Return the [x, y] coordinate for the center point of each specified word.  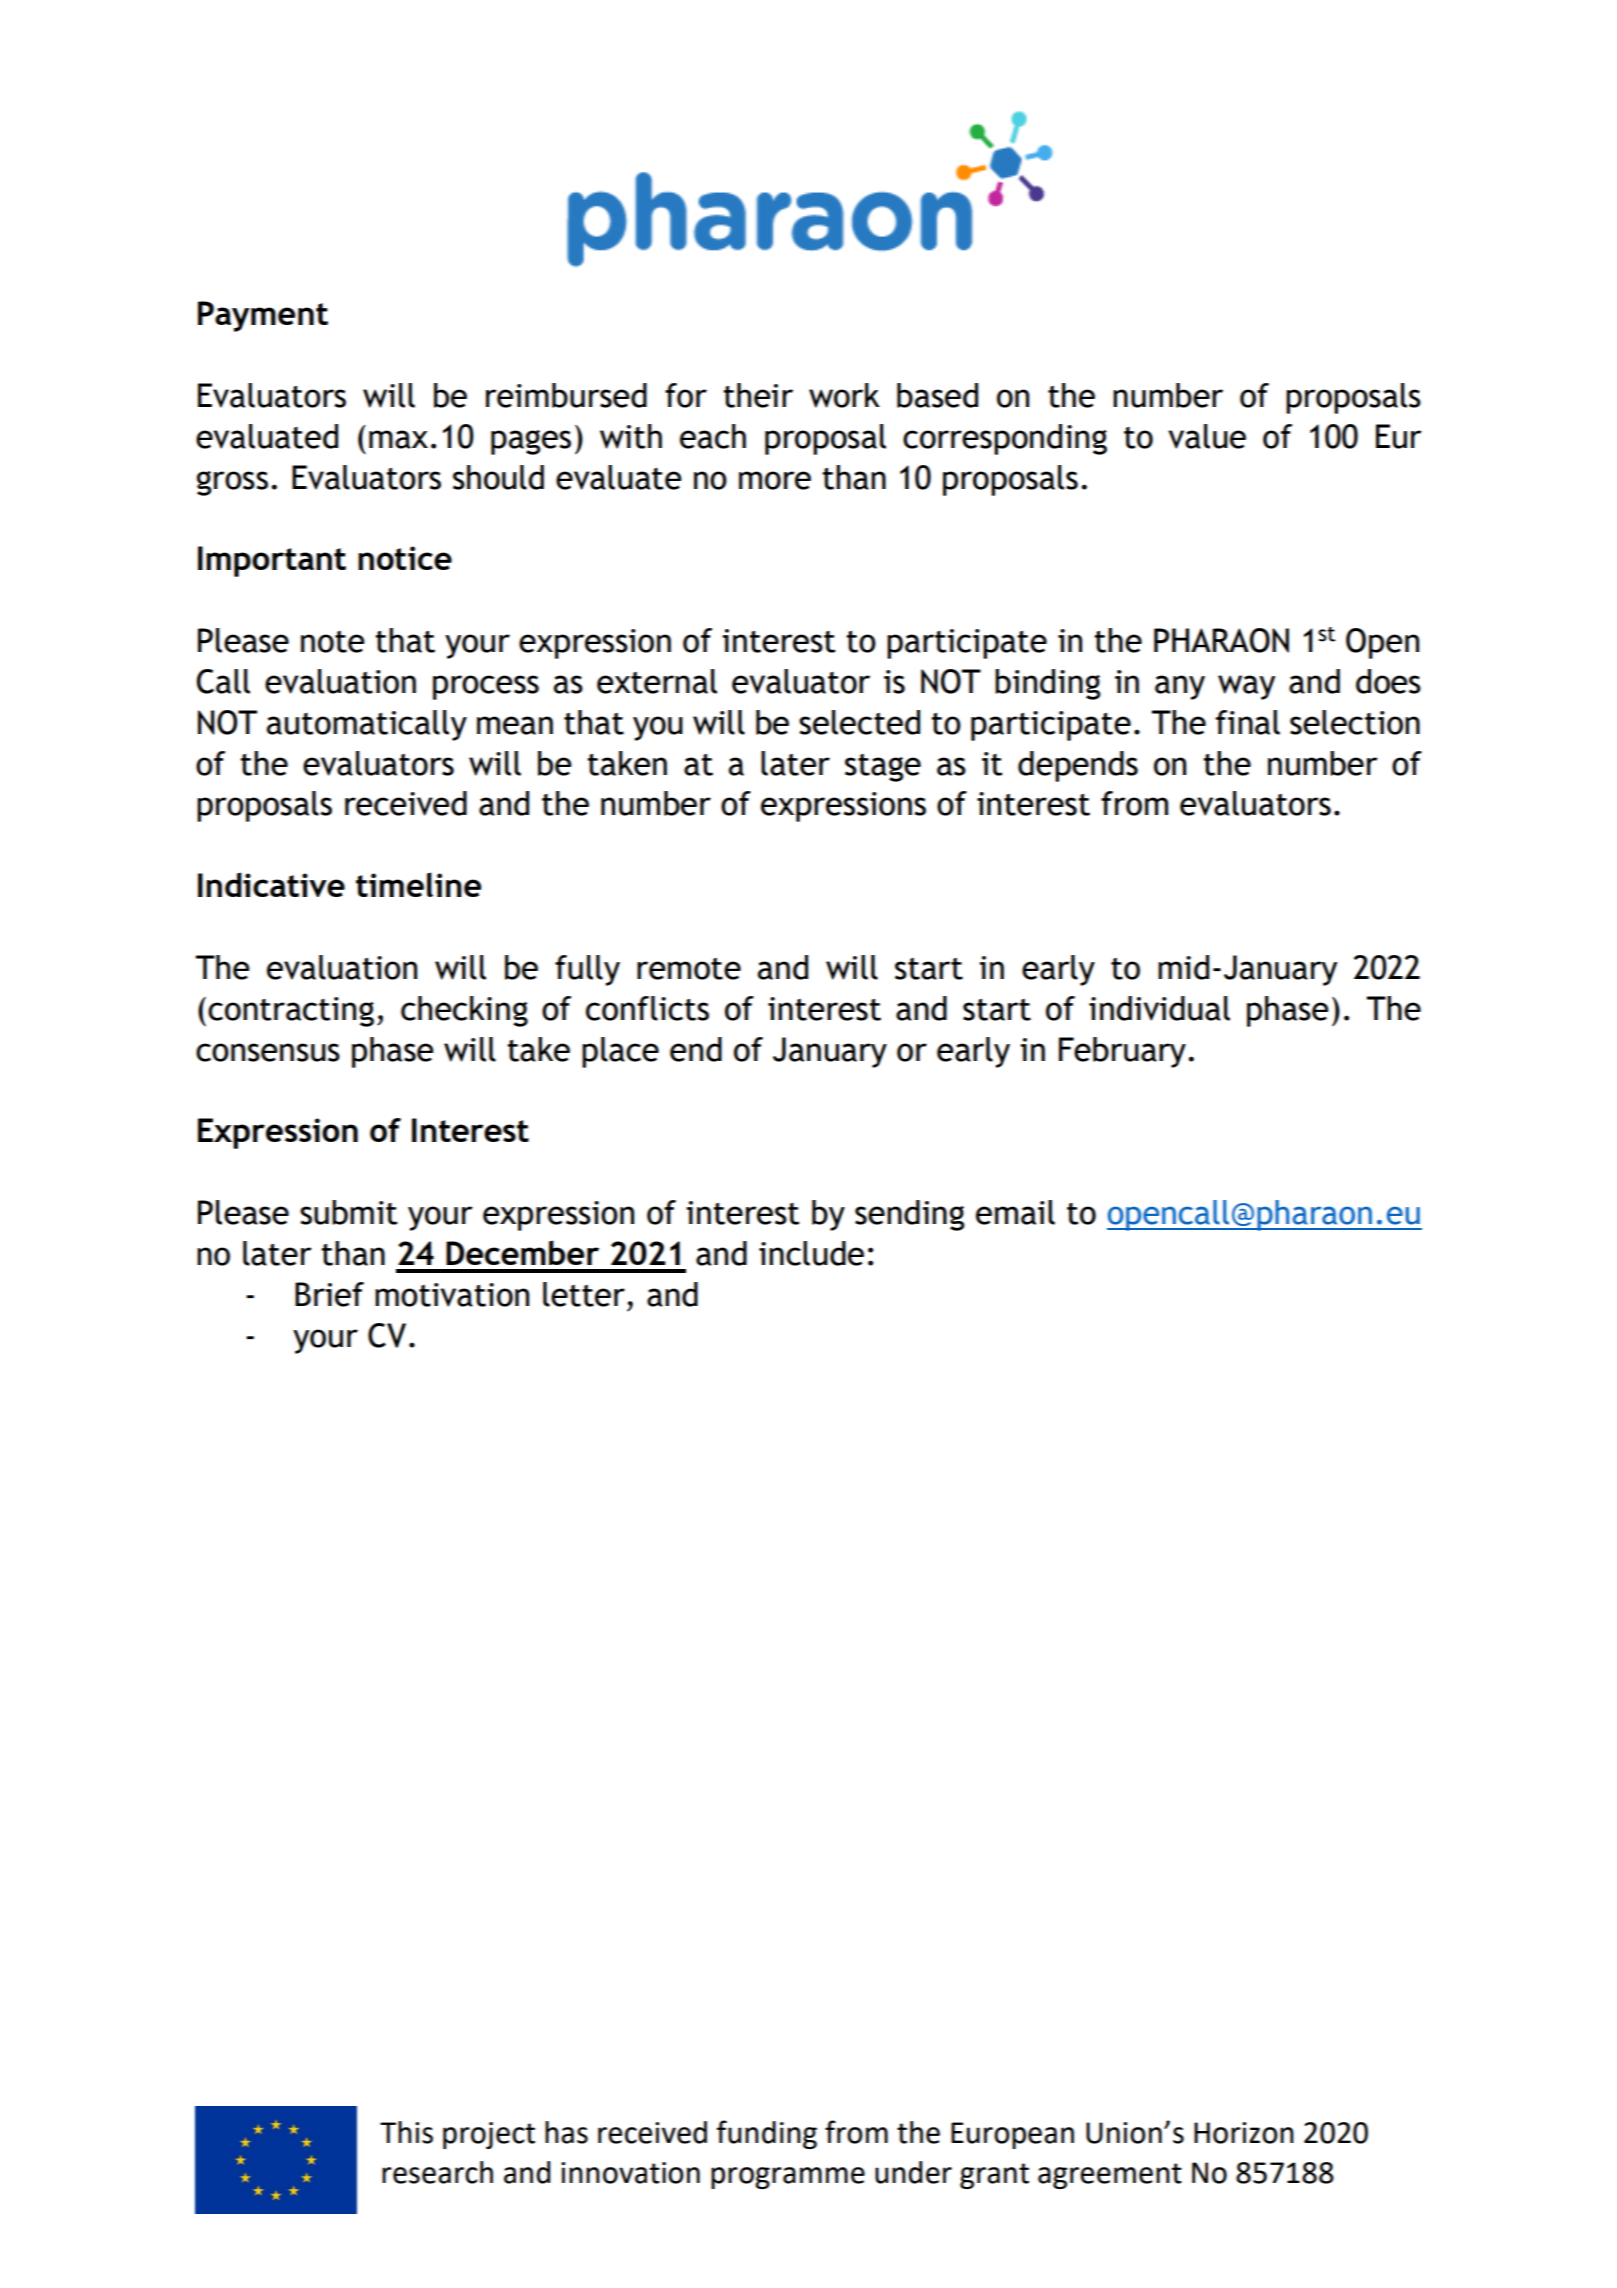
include [811, 1253]
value [1207, 436]
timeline [418, 884]
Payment [263, 316]
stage [883, 768]
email [1015, 1212]
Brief [329, 1294]
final [1248, 722]
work [844, 395]
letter [584, 1294]
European [1012, 2135]
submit [349, 1212]
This [406, 2132]
